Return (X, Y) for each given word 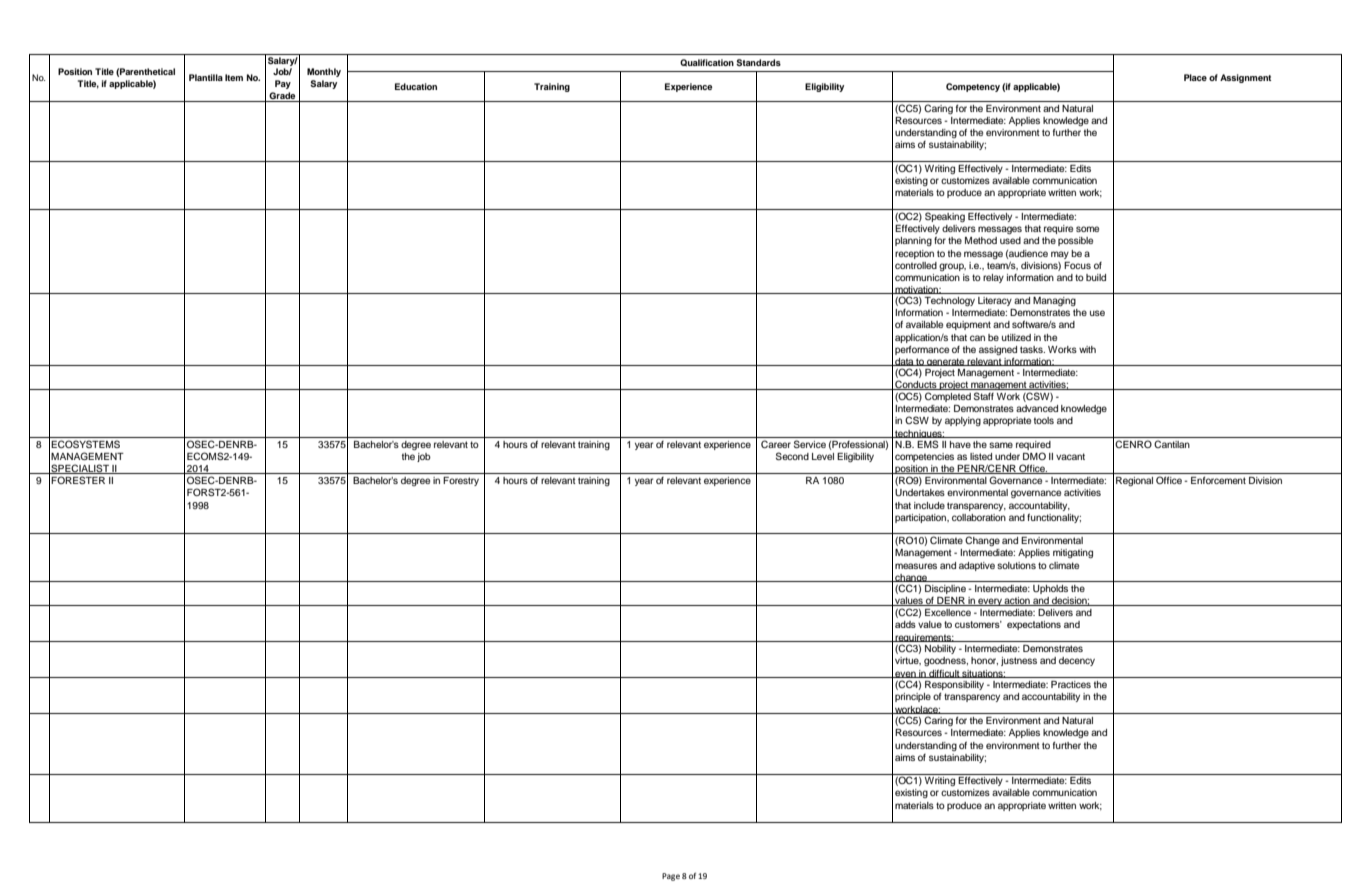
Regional (1134, 481)
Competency (973, 87)
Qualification (707, 63)
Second (792, 456)
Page (671, 877)
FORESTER (78, 480)
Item (234, 77)
